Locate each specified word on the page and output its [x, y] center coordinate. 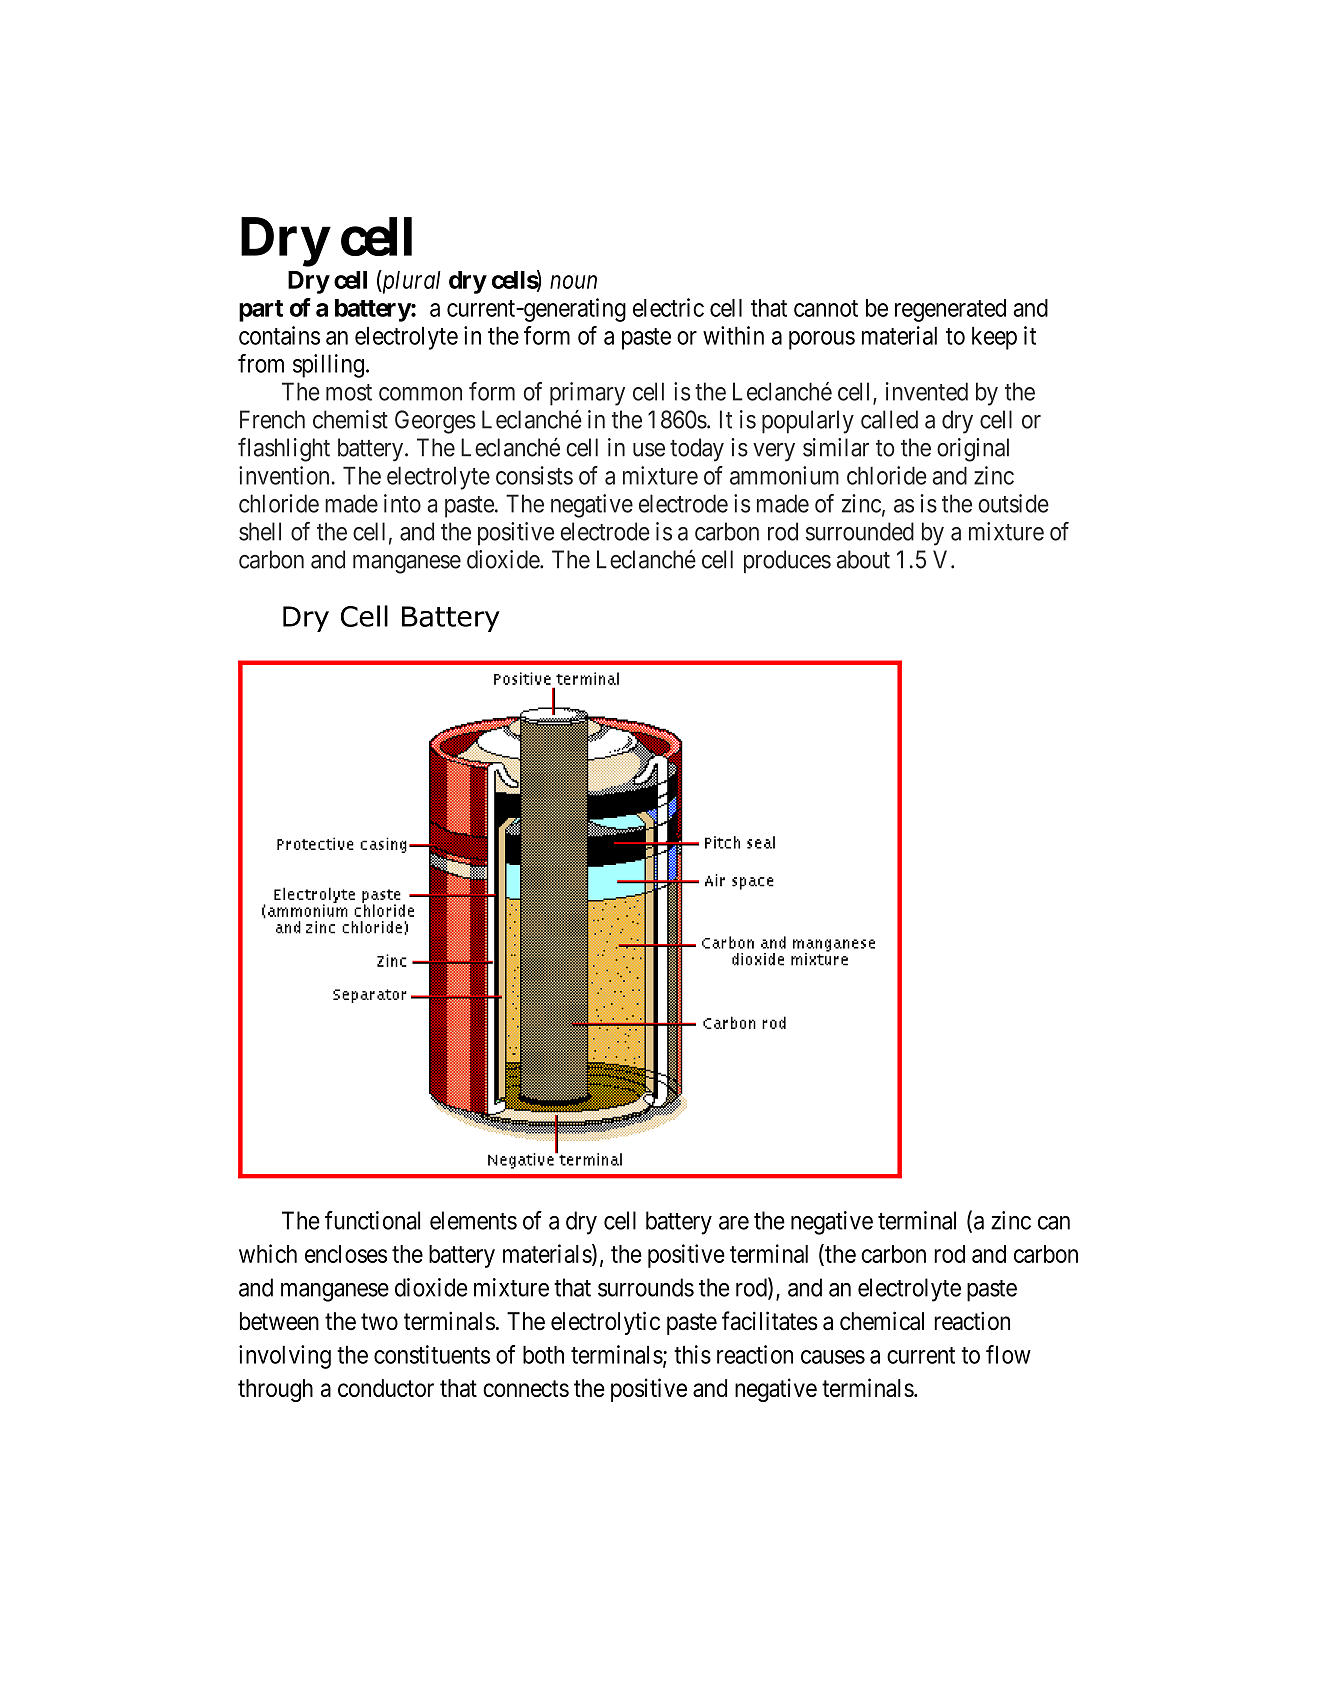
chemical [882, 1321]
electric [668, 307]
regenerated [950, 310]
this [692, 1354]
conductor [386, 1388]
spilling [328, 366]
